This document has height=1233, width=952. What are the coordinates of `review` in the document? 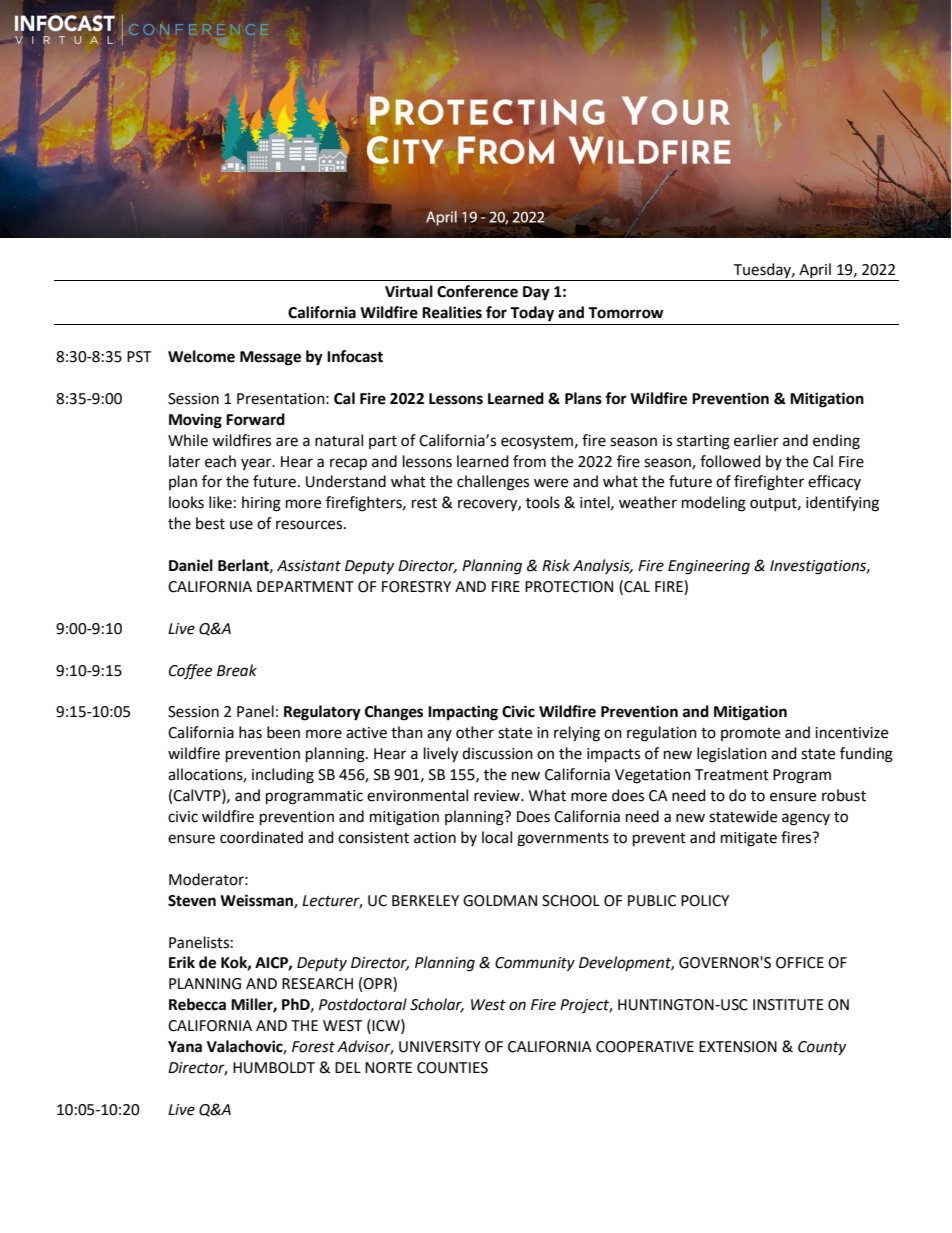 It's located at (498, 796).
